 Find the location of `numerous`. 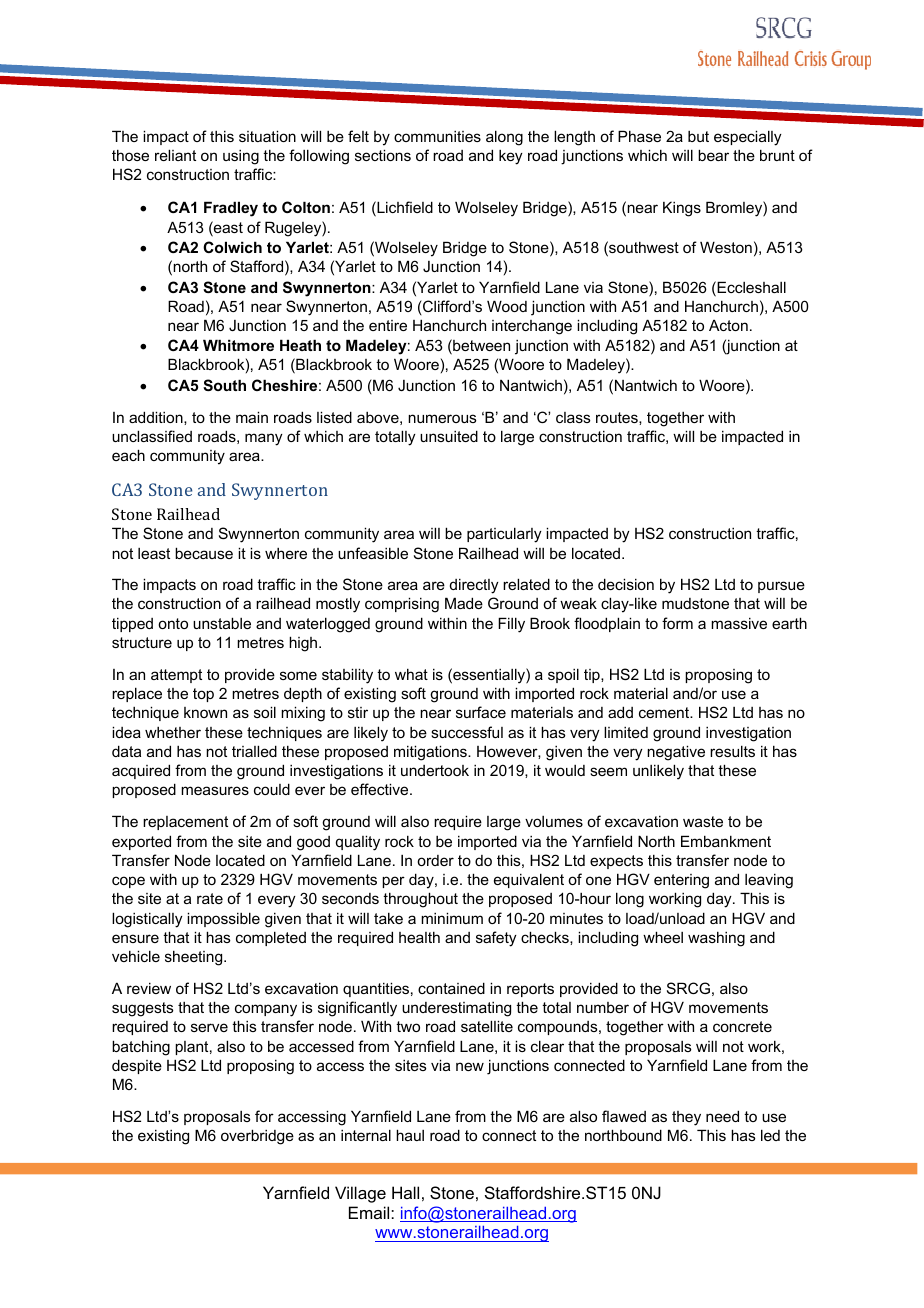

numerous is located at coordinates (442, 418).
